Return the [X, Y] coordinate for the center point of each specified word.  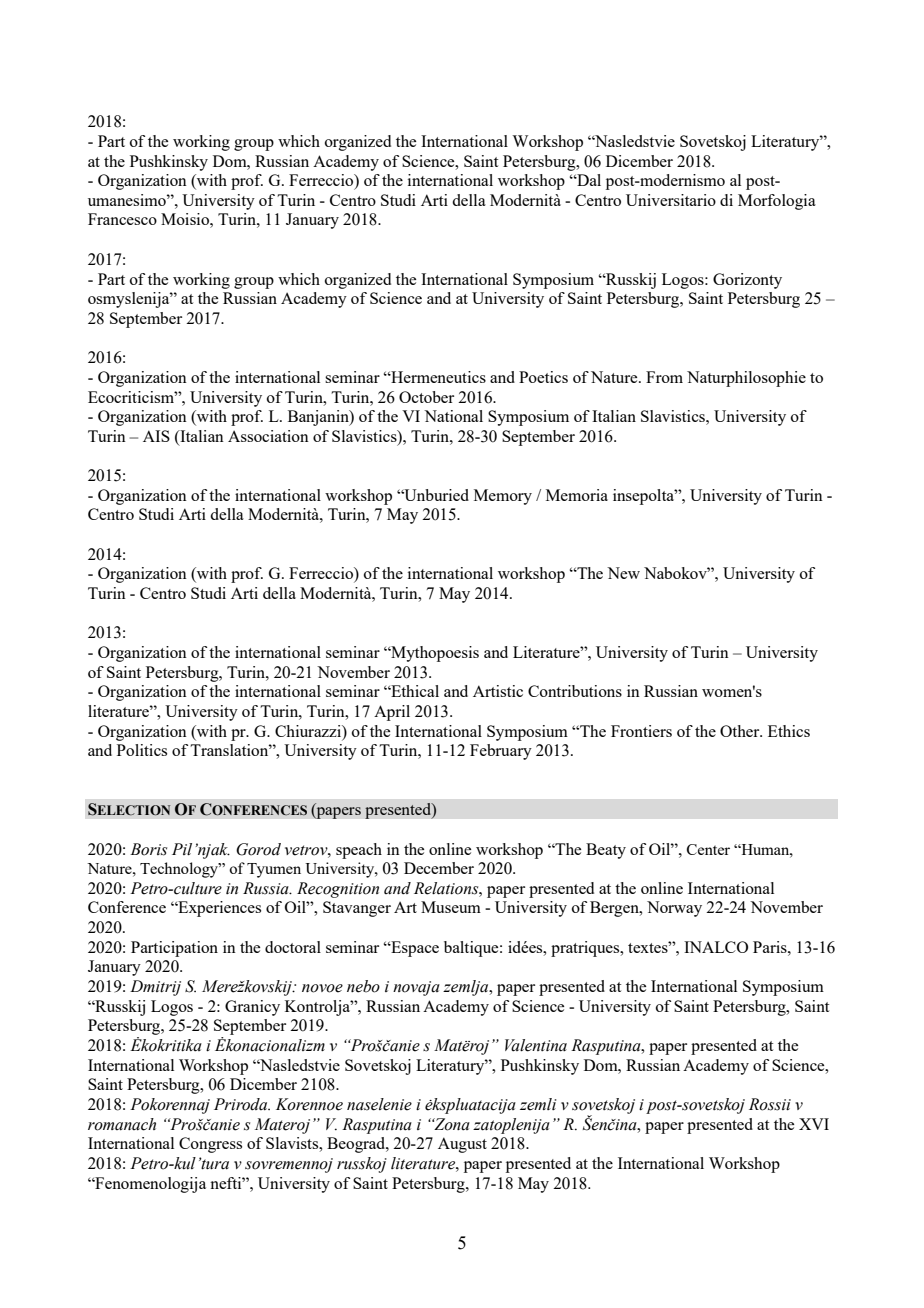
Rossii [770, 1104]
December [439, 868]
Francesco [122, 219]
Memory [503, 497]
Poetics [543, 377]
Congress [210, 1145]
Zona [451, 1124]
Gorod [258, 849]
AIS [156, 436]
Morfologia [777, 202]
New [623, 573]
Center [708, 849]
